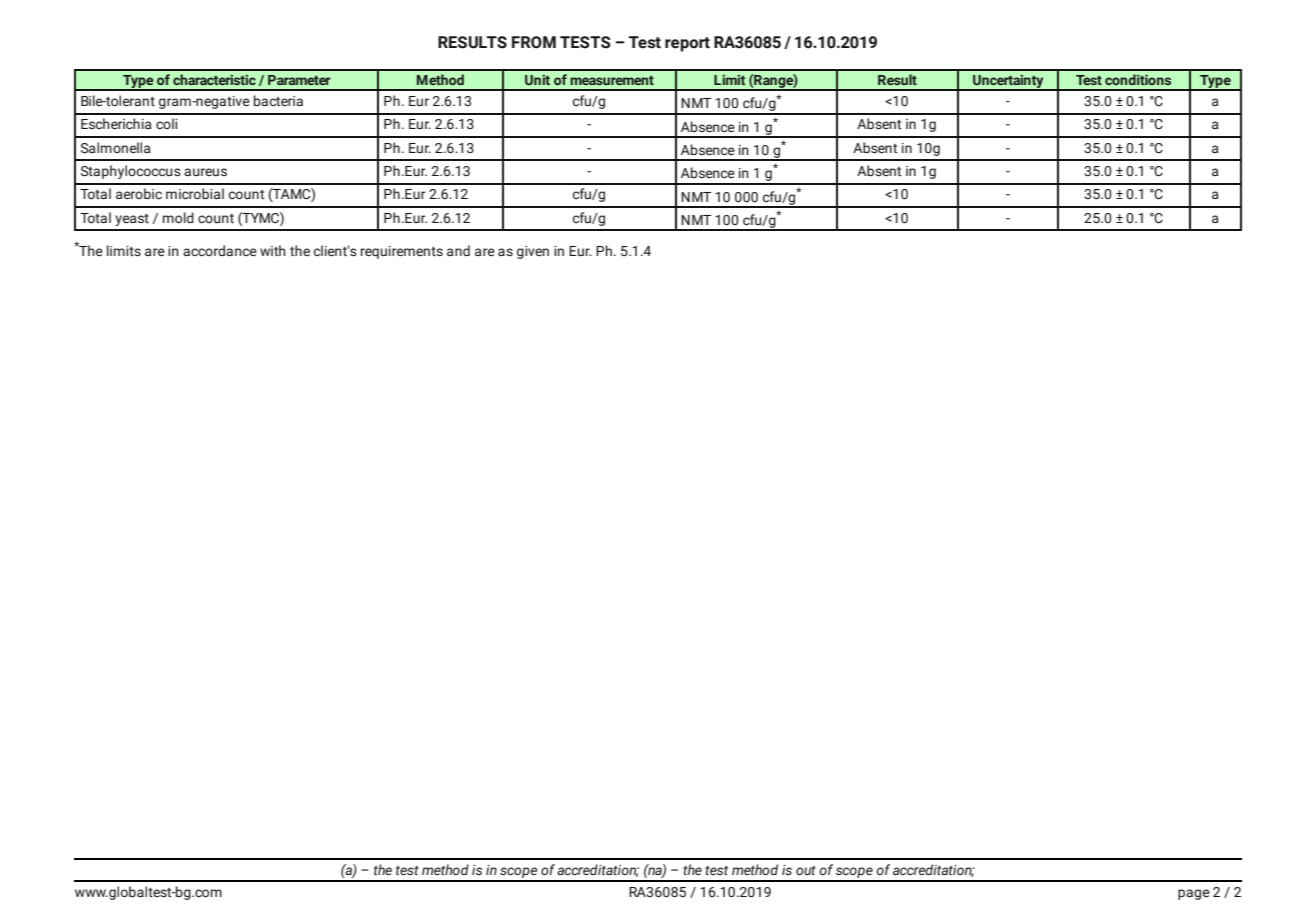 Image resolution: width=1307 pixels, height=924 pixels. Describe the element at coordinates (806, 870) in the screenshot. I see `out` at that location.
